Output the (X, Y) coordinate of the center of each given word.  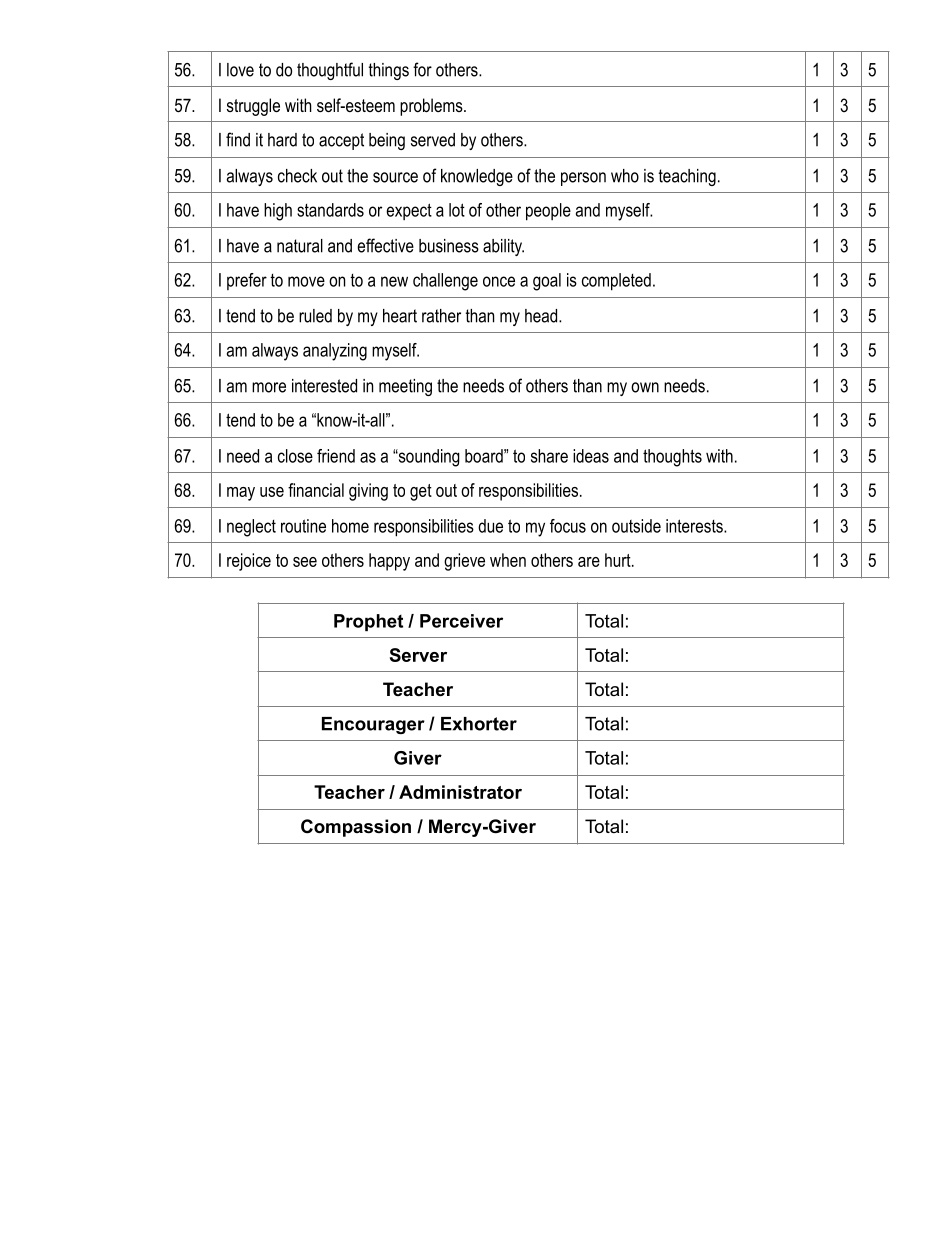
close (295, 456)
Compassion (356, 828)
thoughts (672, 458)
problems (432, 107)
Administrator (460, 792)
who (625, 176)
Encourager (373, 725)
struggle (253, 107)
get (421, 492)
